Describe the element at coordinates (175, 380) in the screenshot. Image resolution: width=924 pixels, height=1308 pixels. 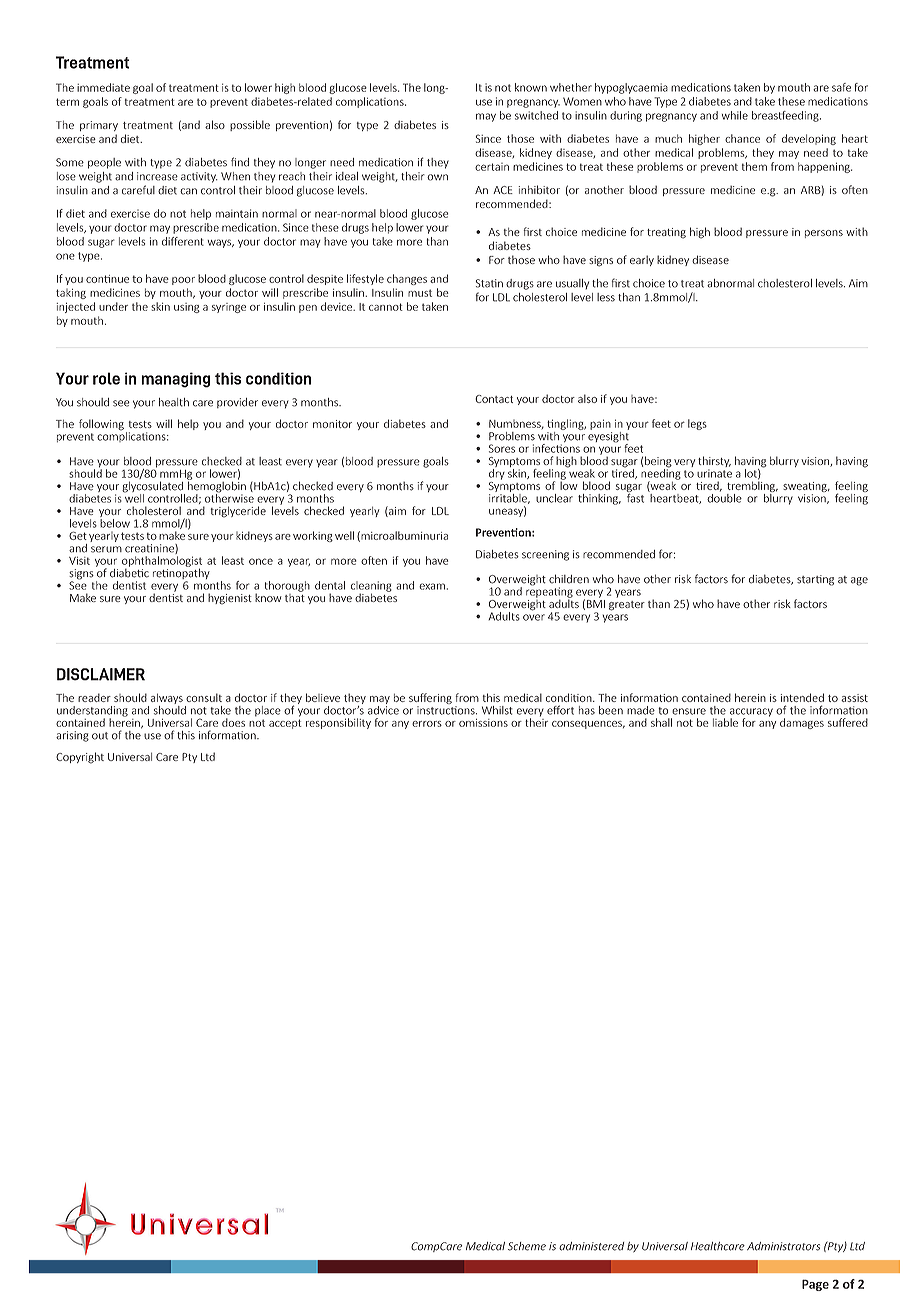
I see `managing` at that location.
